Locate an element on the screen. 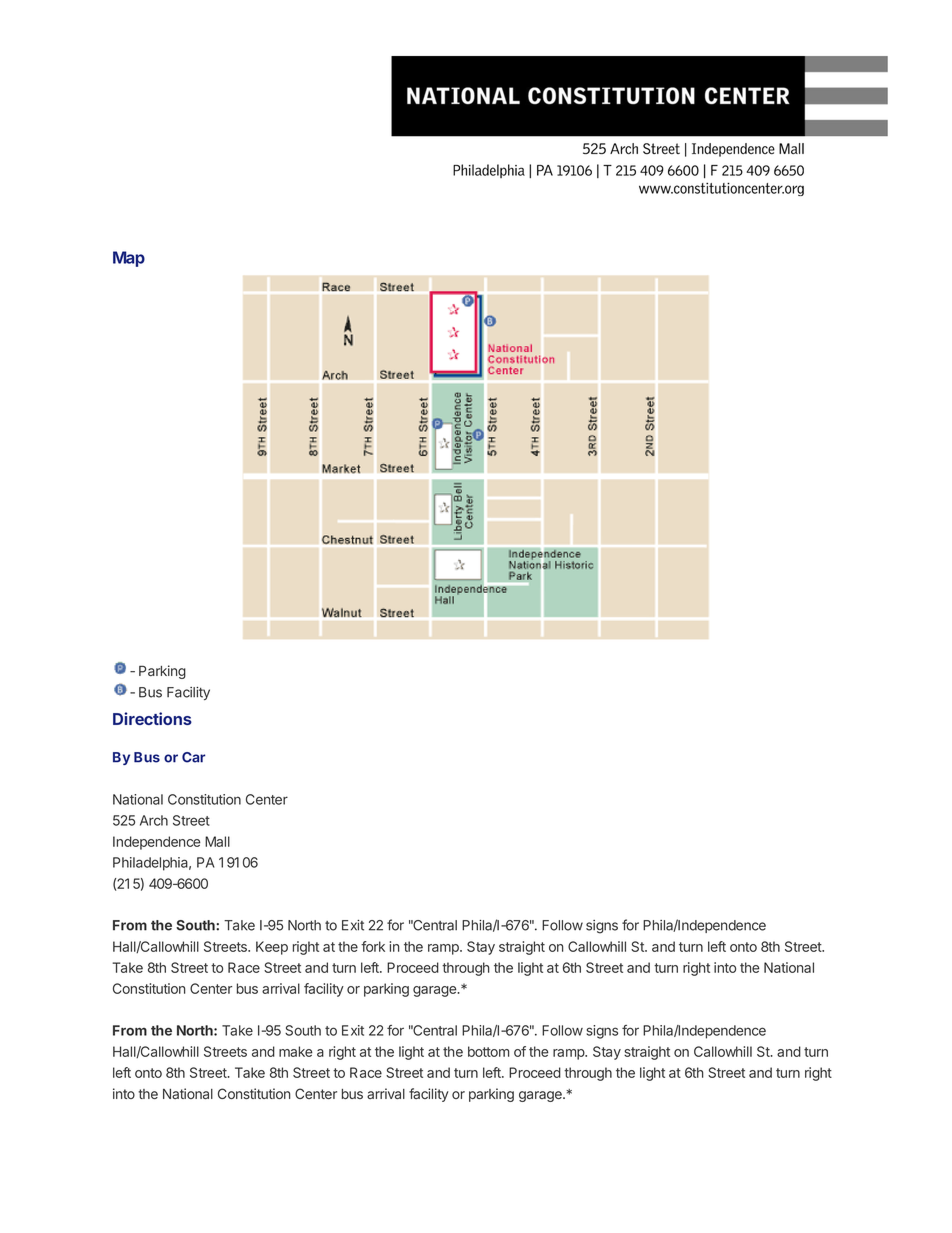 The image size is (952, 1233). Directions is located at coordinates (152, 718).
